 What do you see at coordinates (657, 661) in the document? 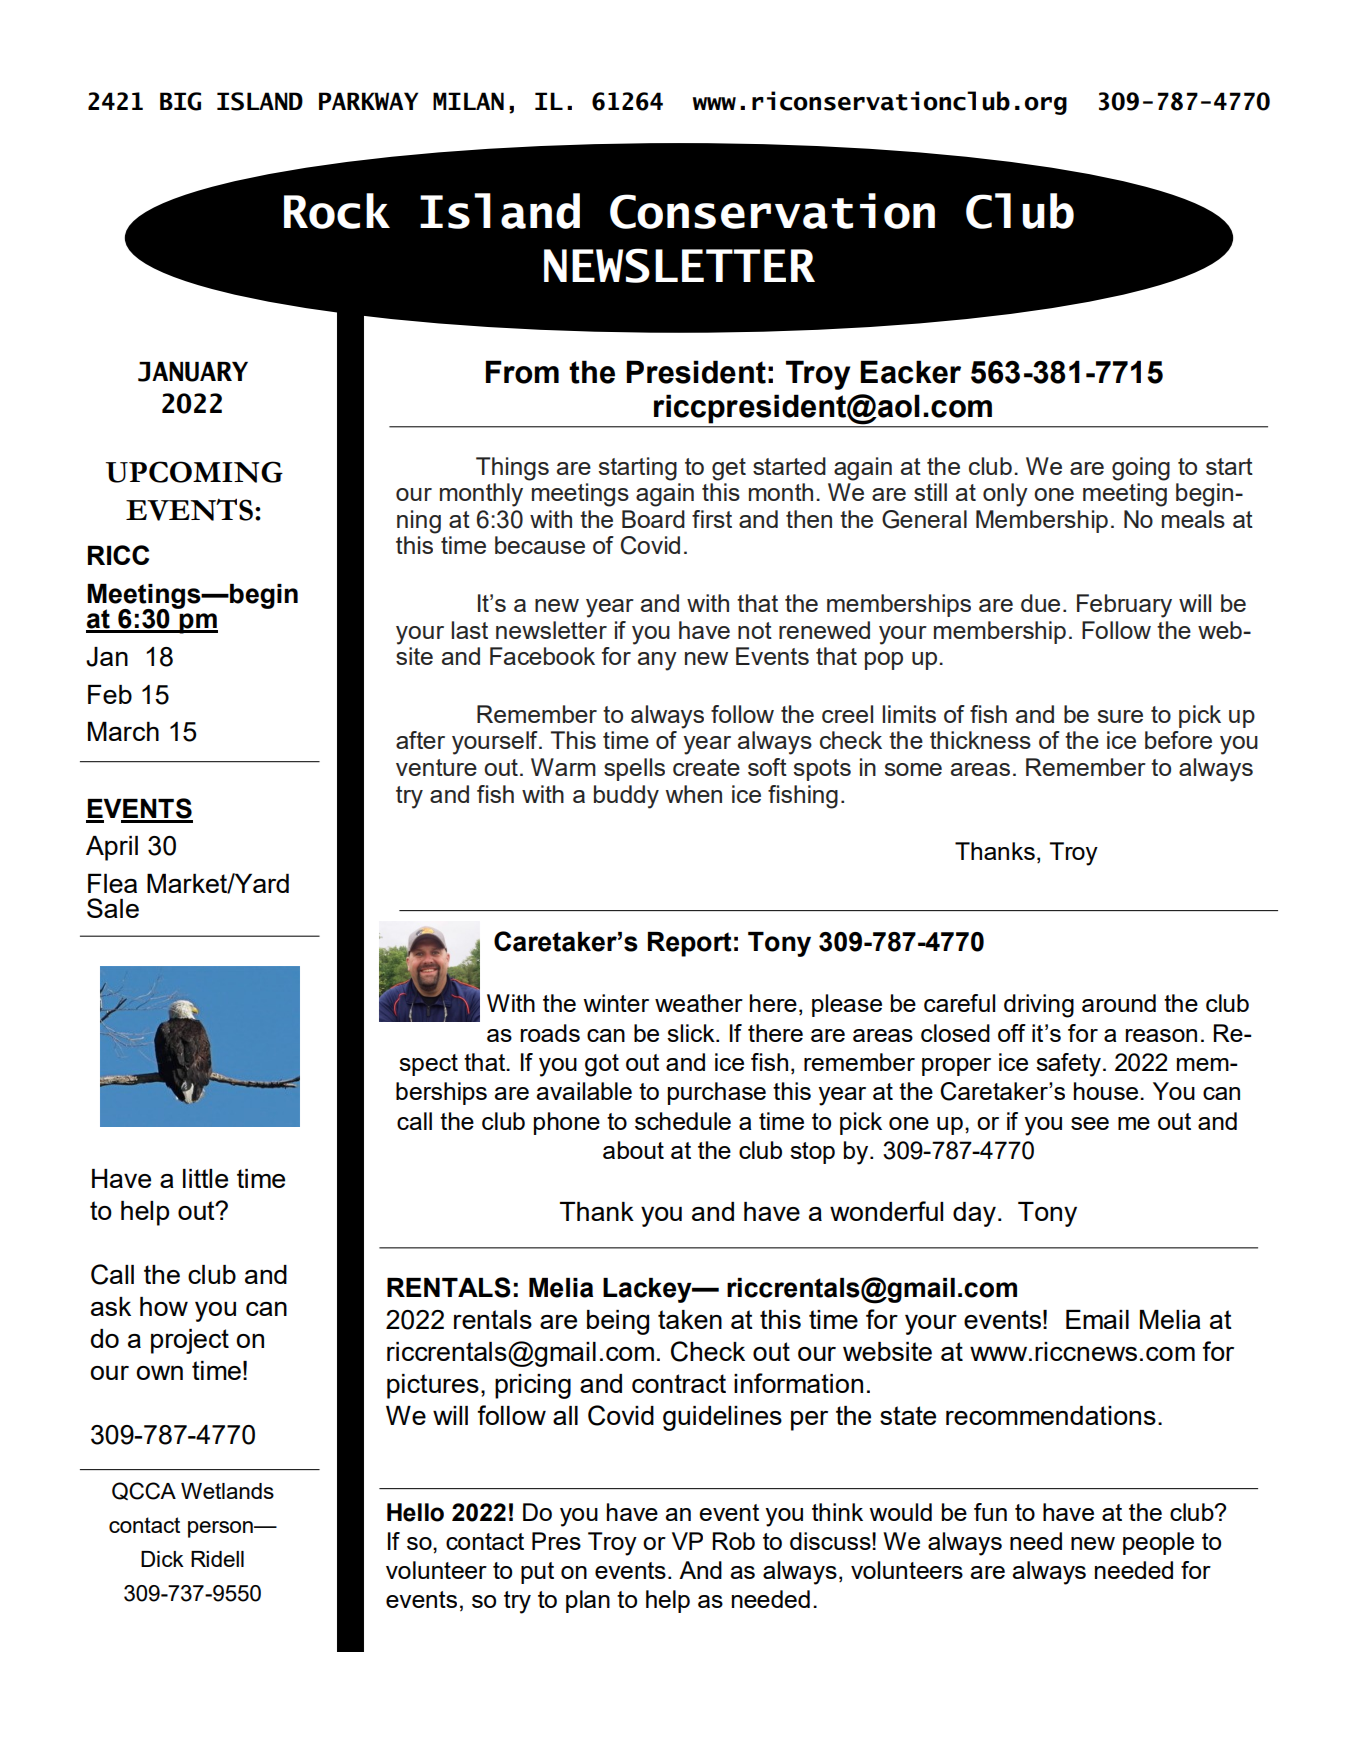
I see `any` at bounding box center [657, 661].
